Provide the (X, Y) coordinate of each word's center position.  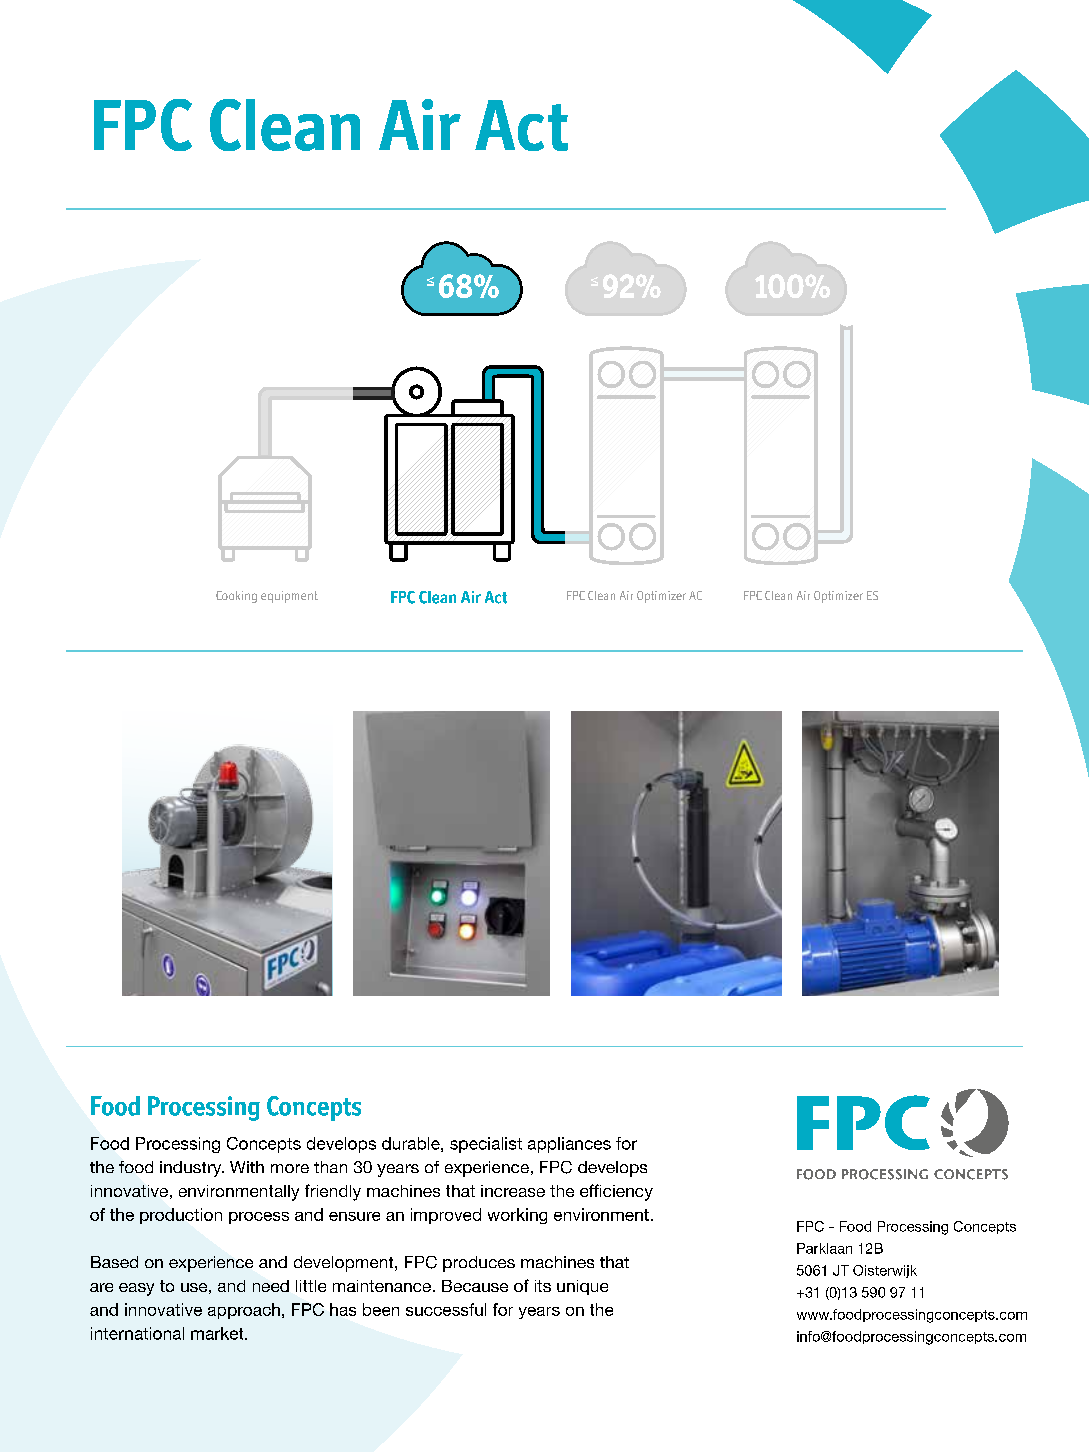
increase (513, 1191)
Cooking (236, 597)
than (330, 1167)
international (137, 1333)
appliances (569, 1145)
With (247, 1167)
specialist (486, 1145)
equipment (289, 597)
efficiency (616, 1192)
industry (192, 1169)
